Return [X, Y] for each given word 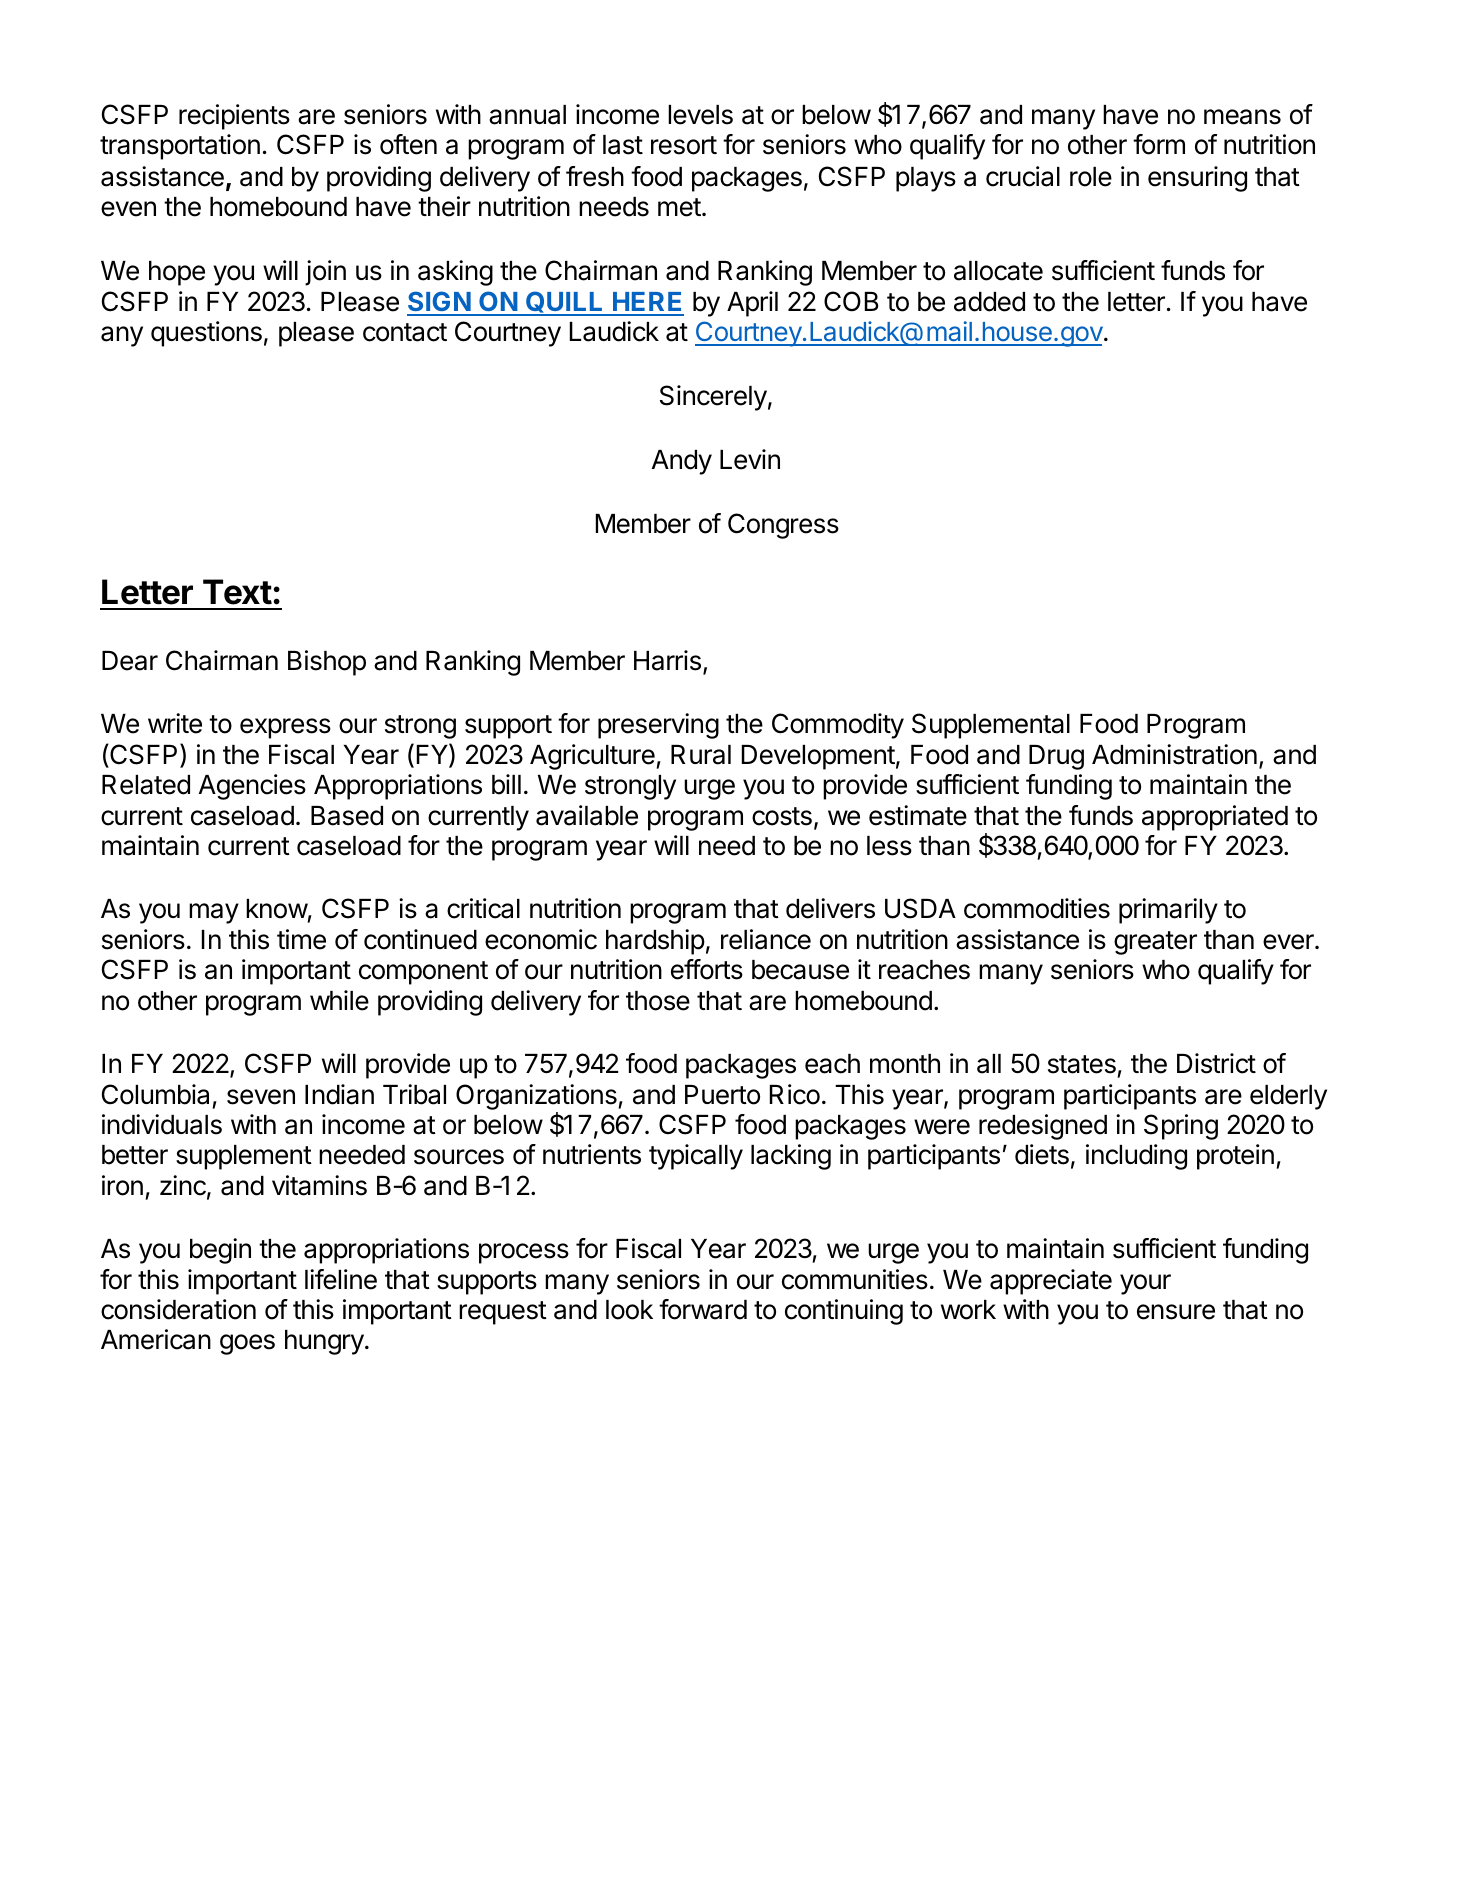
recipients [234, 117]
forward [703, 1309]
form [1159, 144]
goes [247, 1344]
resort [684, 145]
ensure [1176, 1312]
